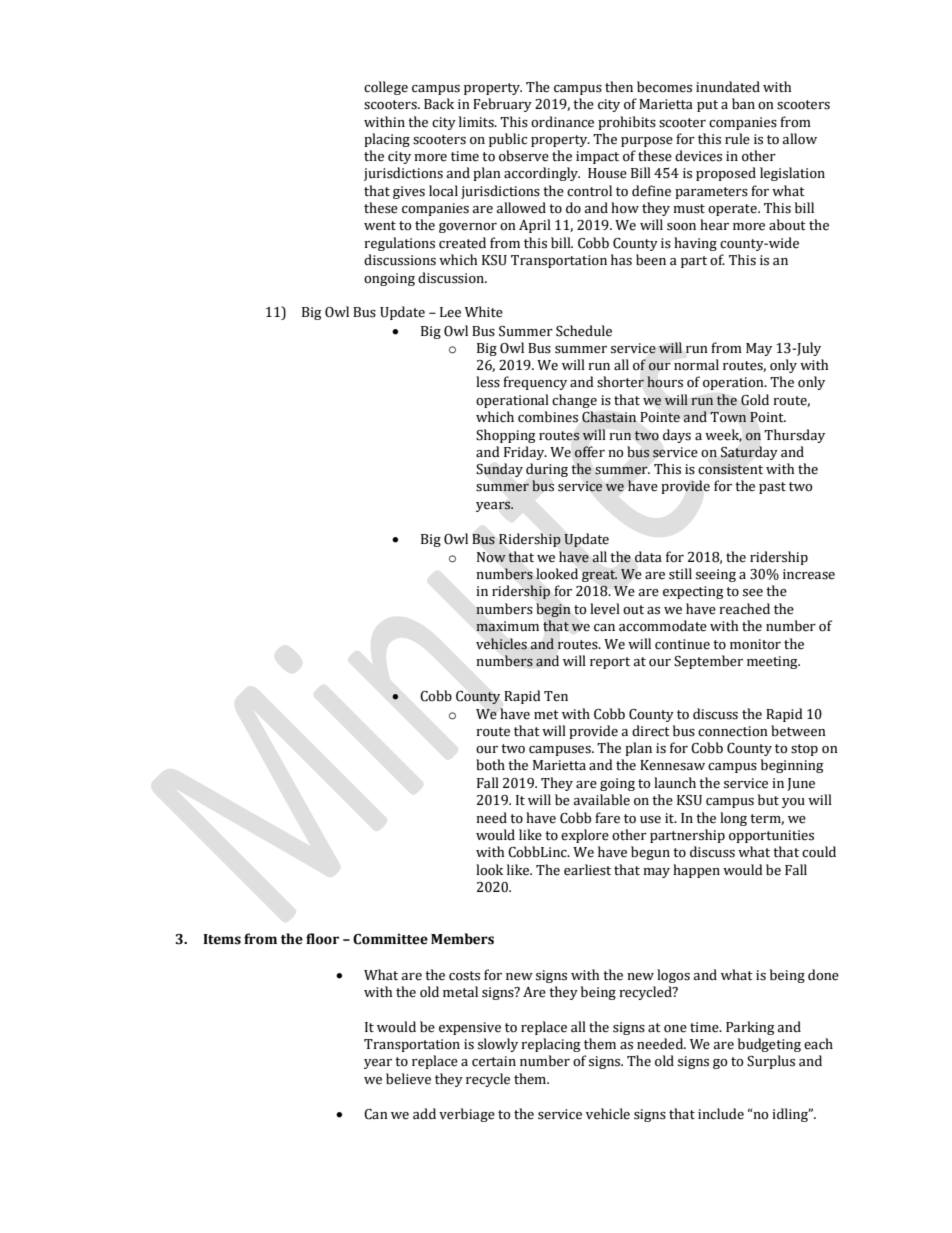  Describe the element at coordinates (494, 1061) in the screenshot. I see `certain` at that location.
